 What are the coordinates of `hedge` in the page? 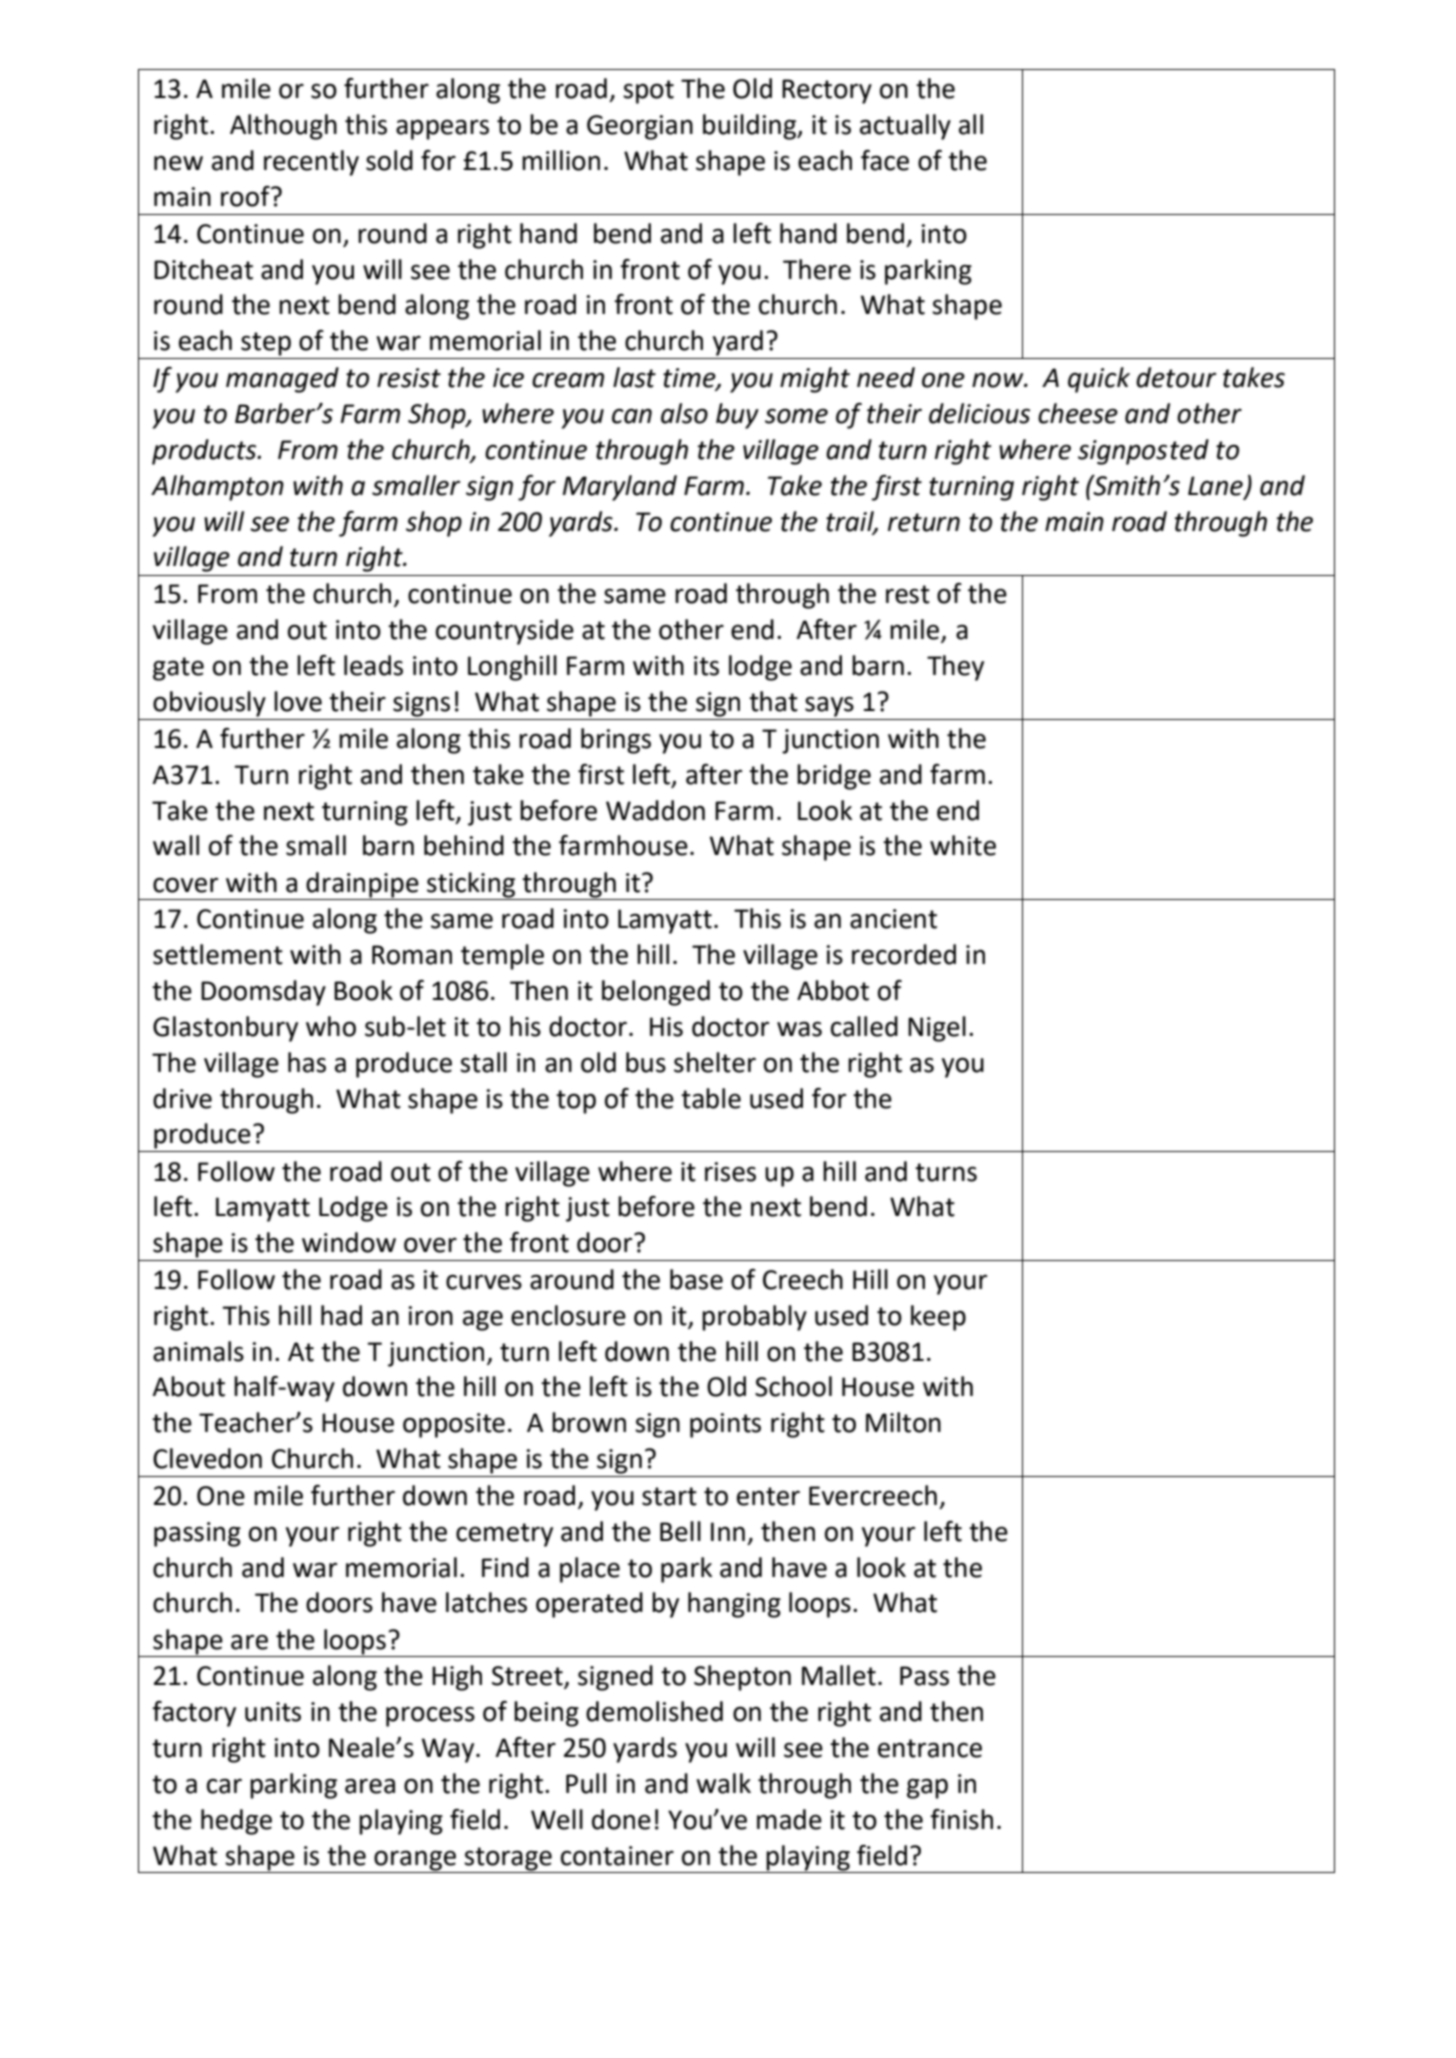 It's located at (236, 1822).
